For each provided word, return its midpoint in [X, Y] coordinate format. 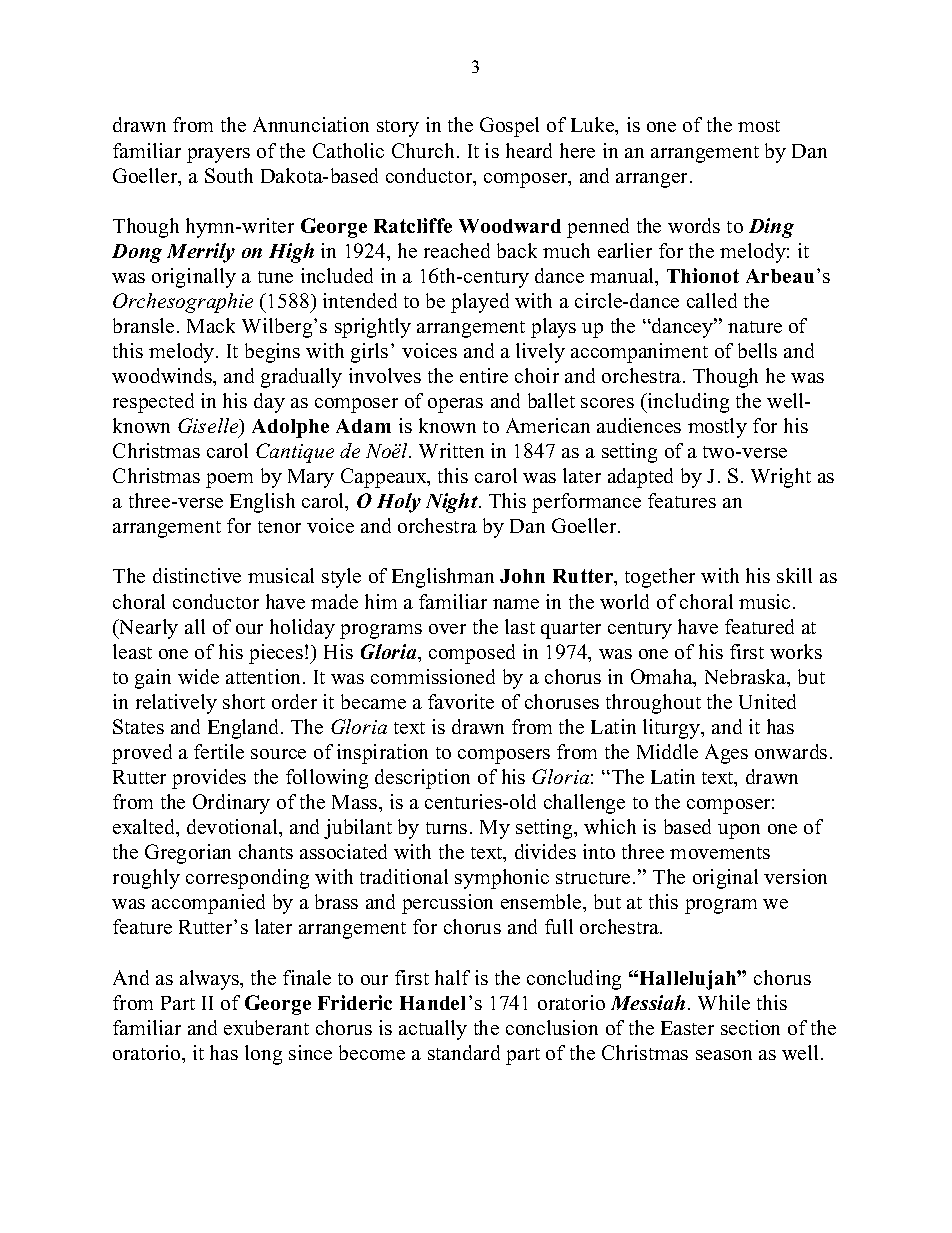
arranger [653, 180]
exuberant [266, 1027]
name [516, 604]
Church [423, 150]
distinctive [197, 575]
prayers [218, 155]
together [660, 578]
